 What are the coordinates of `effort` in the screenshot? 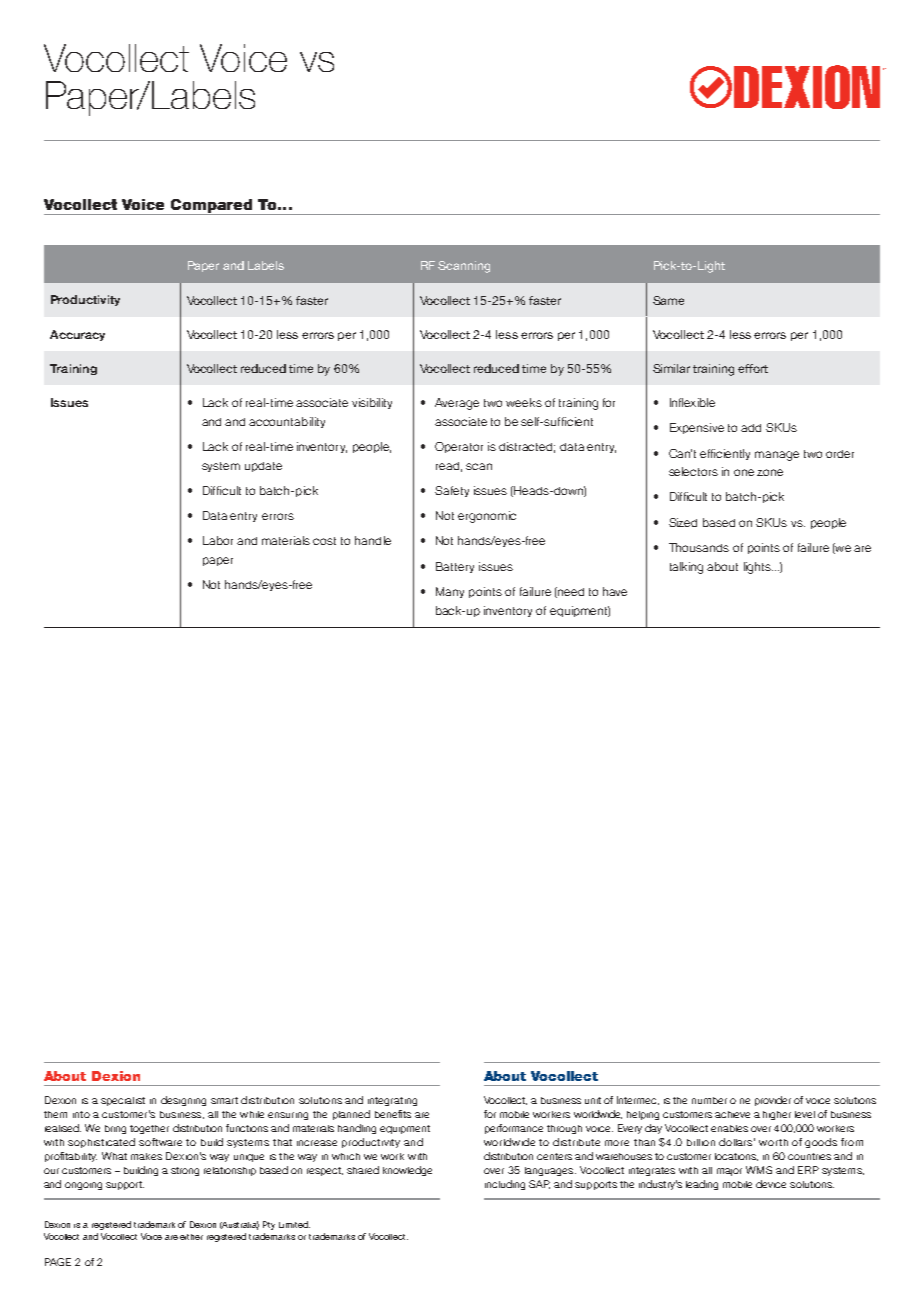 It's located at (753, 368).
